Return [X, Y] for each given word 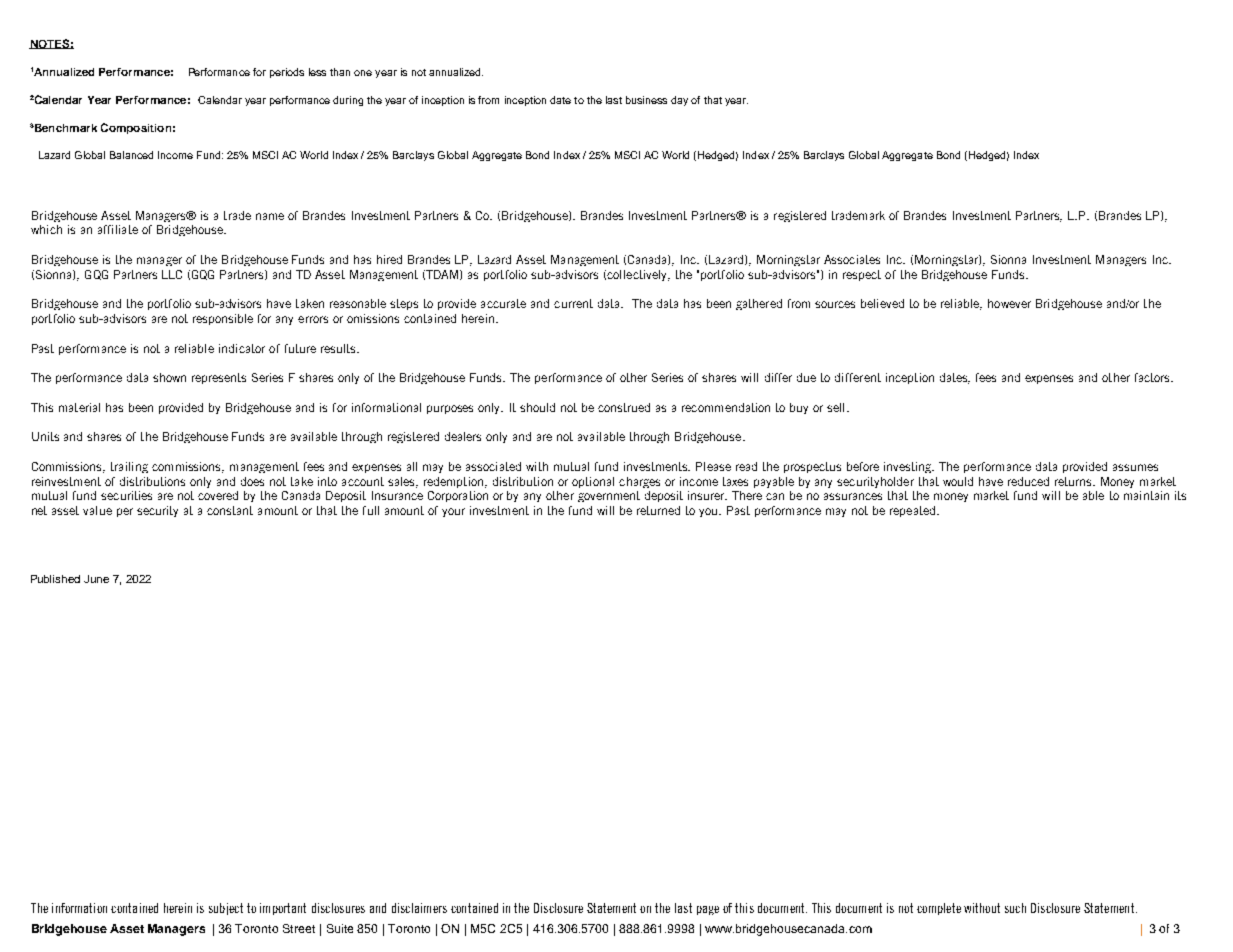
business [646, 100]
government [609, 496]
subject [226, 909]
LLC [172, 274]
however [1009, 303]
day [679, 101]
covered [218, 495]
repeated [914, 511]
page [708, 910]
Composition [136, 128]
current [573, 303]
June [96, 579]
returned [658, 510]
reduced [1028, 481]
